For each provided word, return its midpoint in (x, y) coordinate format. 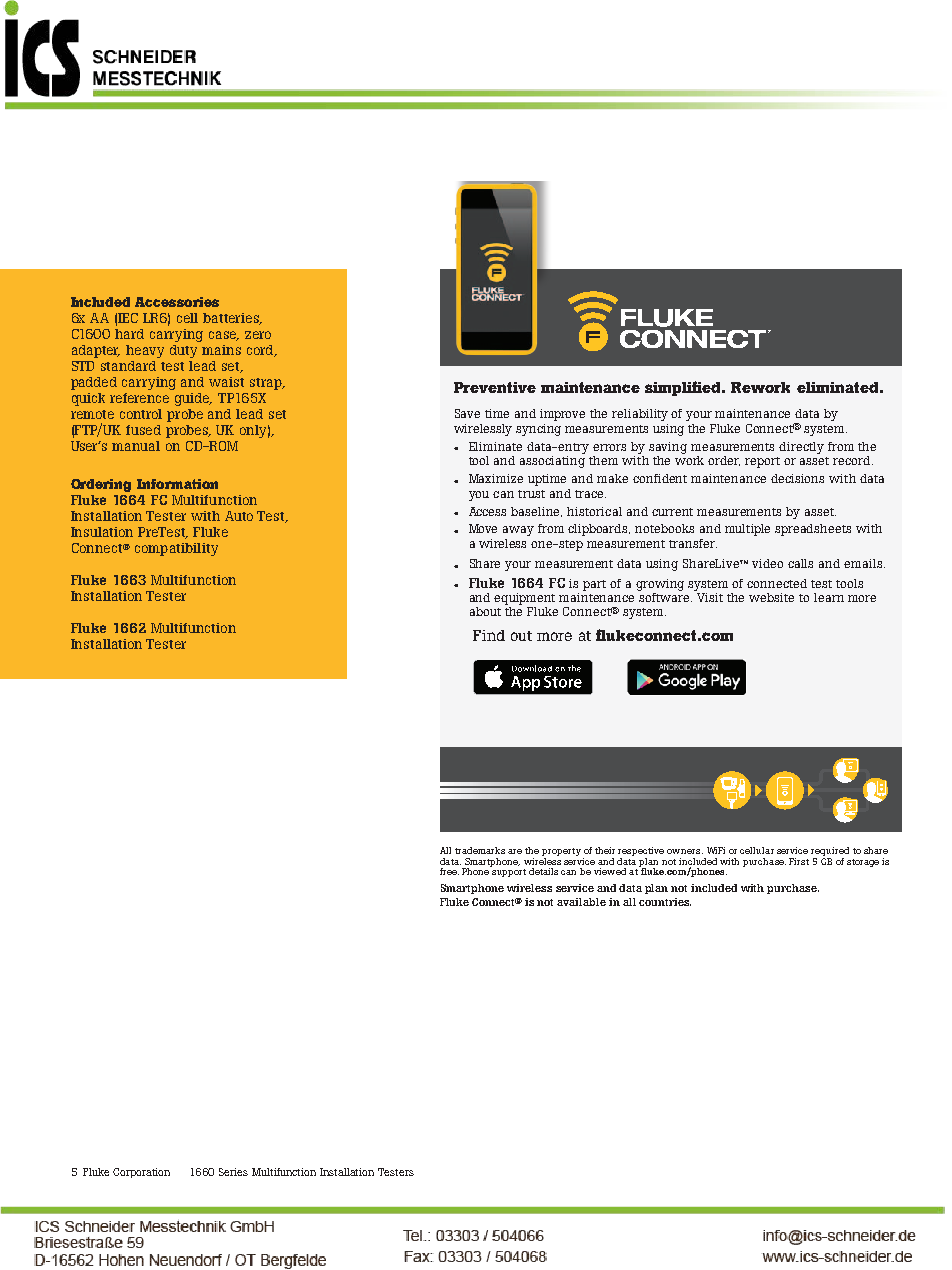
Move (483, 528)
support (509, 873)
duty (183, 351)
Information (177, 484)
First (799, 861)
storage (863, 863)
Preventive (495, 387)
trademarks (480, 850)
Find (489, 635)
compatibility (176, 549)
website (771, 597)
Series (233, 1172)
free (449, 871)
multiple (747, 530)
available (581, 902)
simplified (684, 388)
